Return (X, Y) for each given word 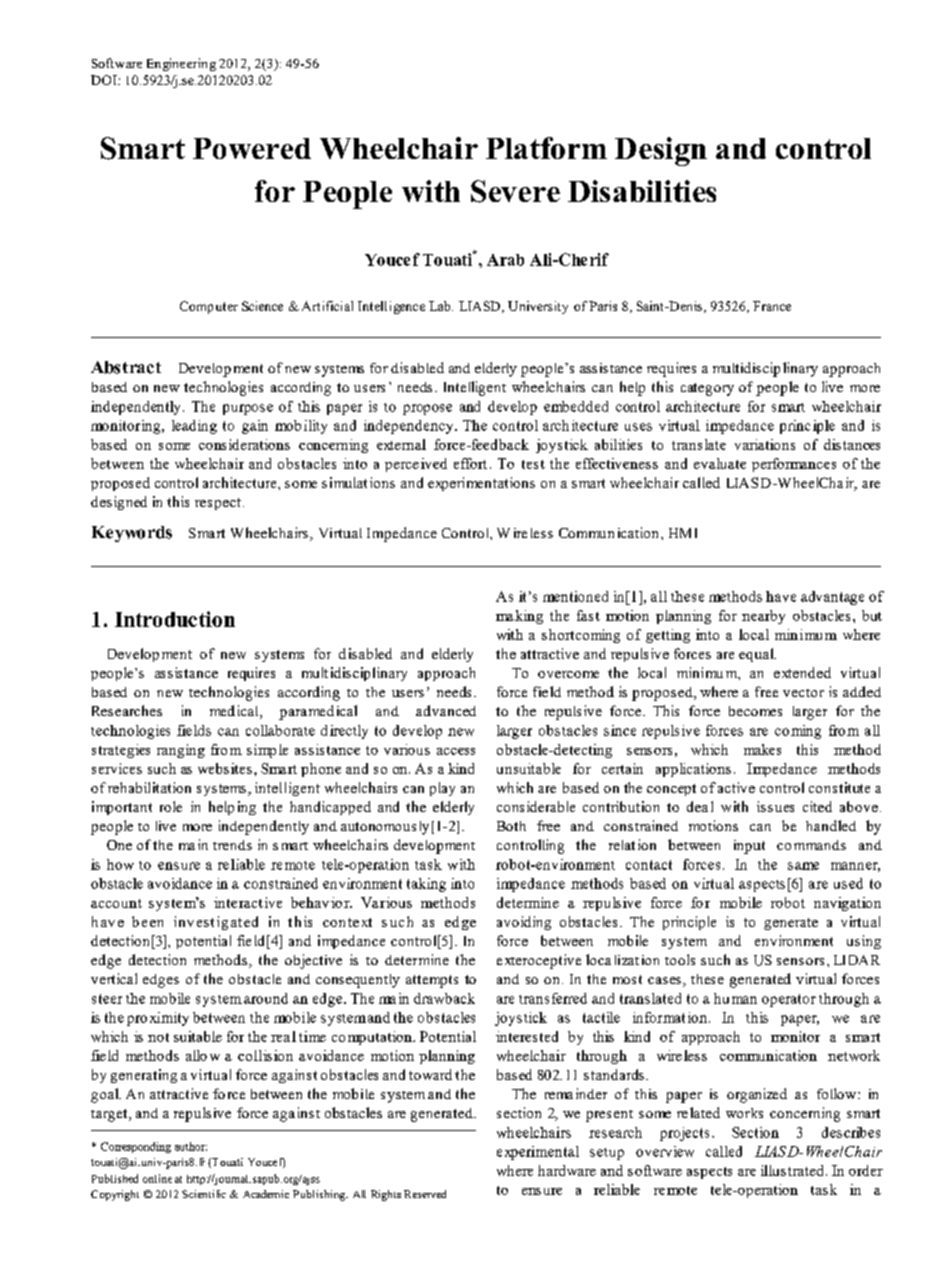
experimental (538, 1153)
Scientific (204, 1194)
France (772, 306)
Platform (546, 148)
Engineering (181, 64)
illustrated (794, 1170)
